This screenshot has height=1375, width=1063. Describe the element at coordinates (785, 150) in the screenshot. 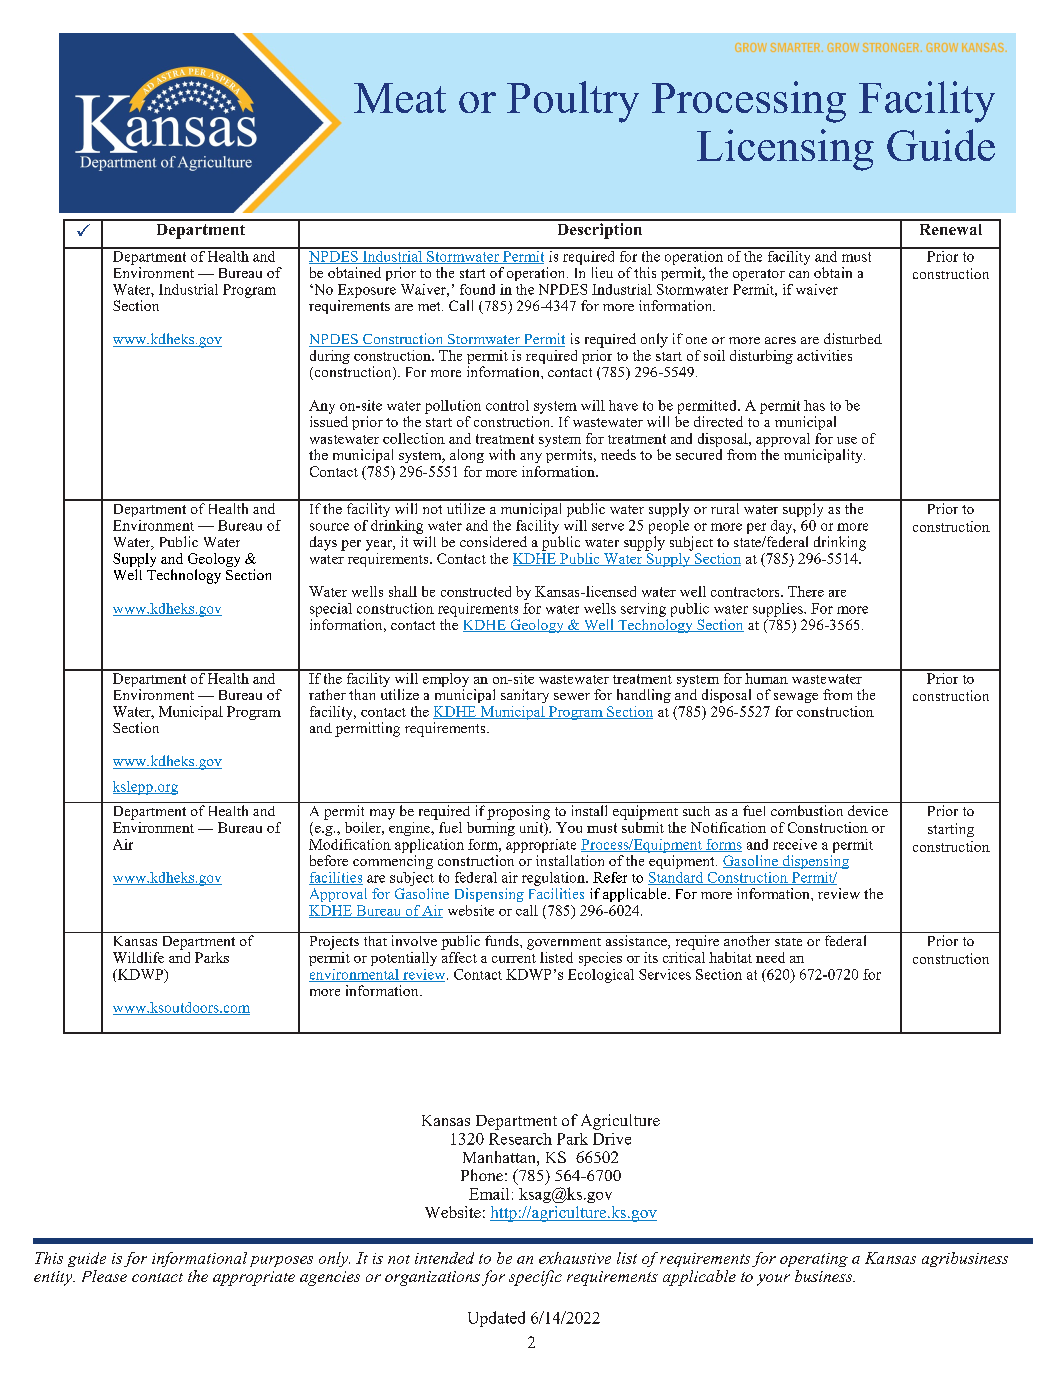

I see `Licensing` at that location.
